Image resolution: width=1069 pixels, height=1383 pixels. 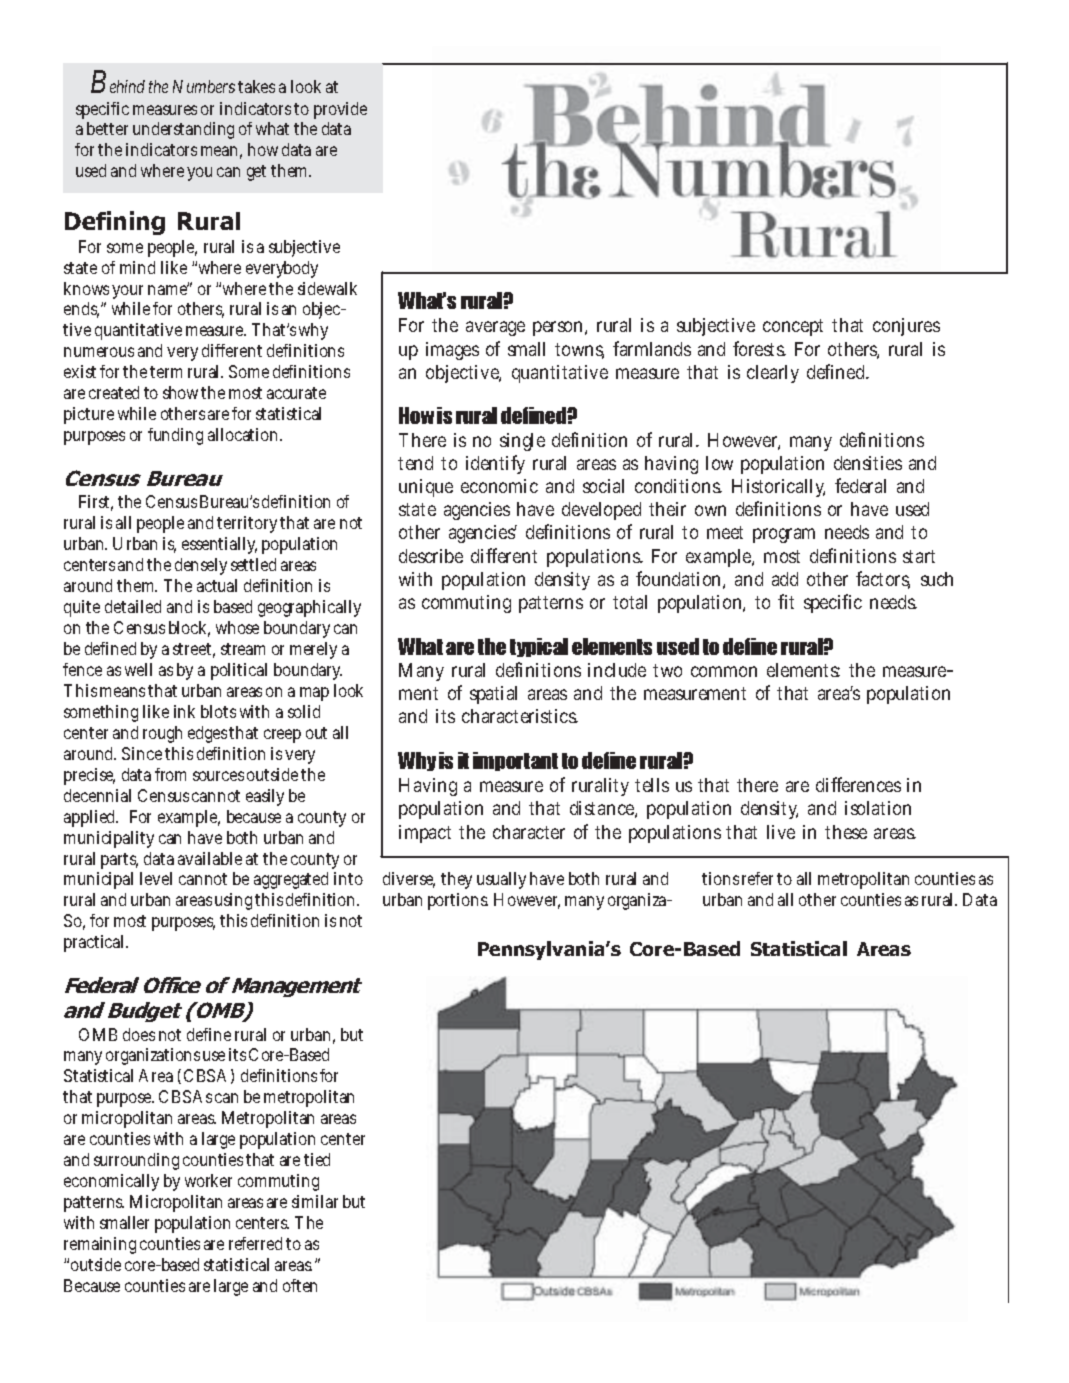 What do you see at coordinates (208, 1180) in the image?
I see `worker` at bounding box center [208, 1180].
